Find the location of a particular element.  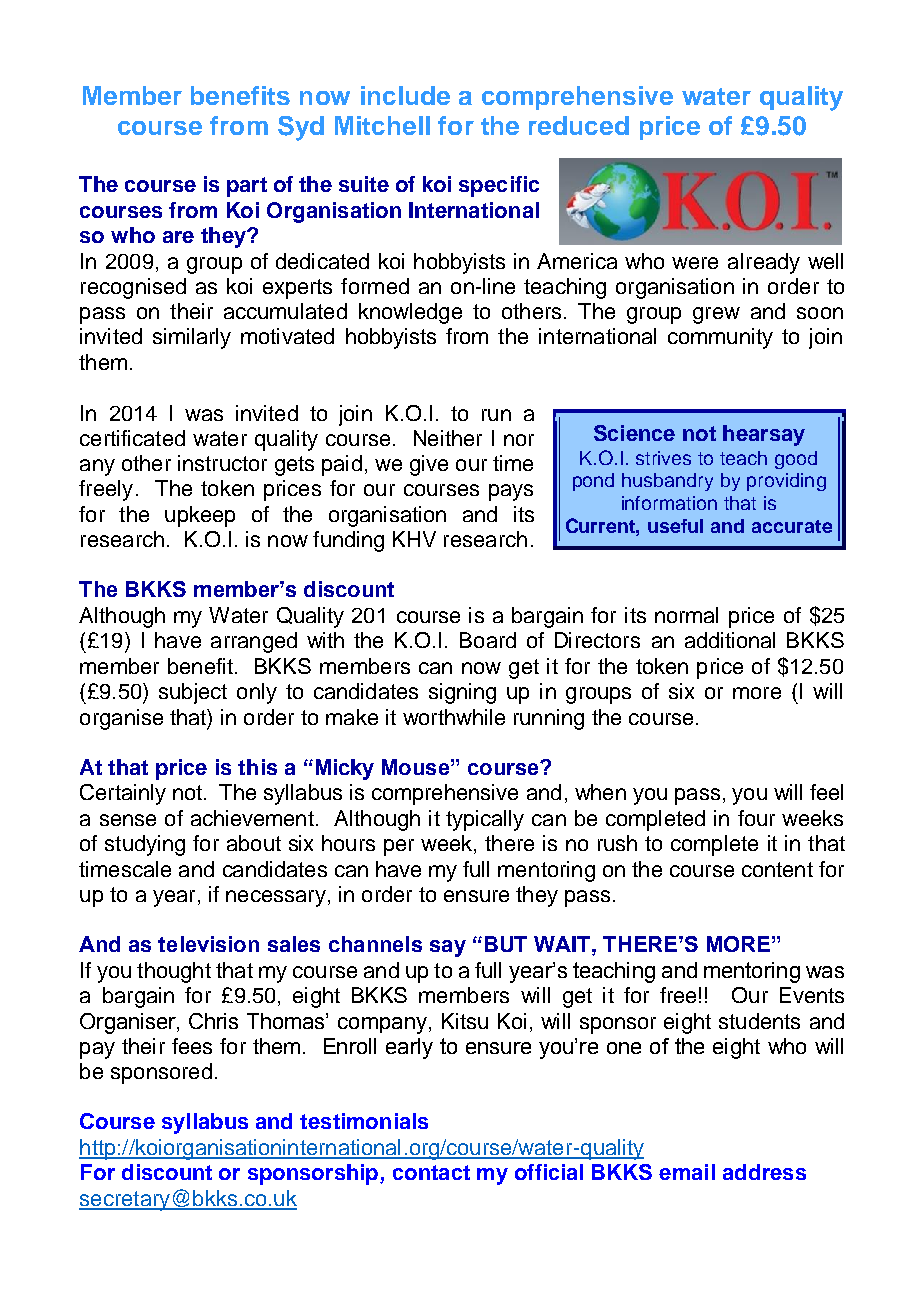

specific is located at coordinates (499, 186).
